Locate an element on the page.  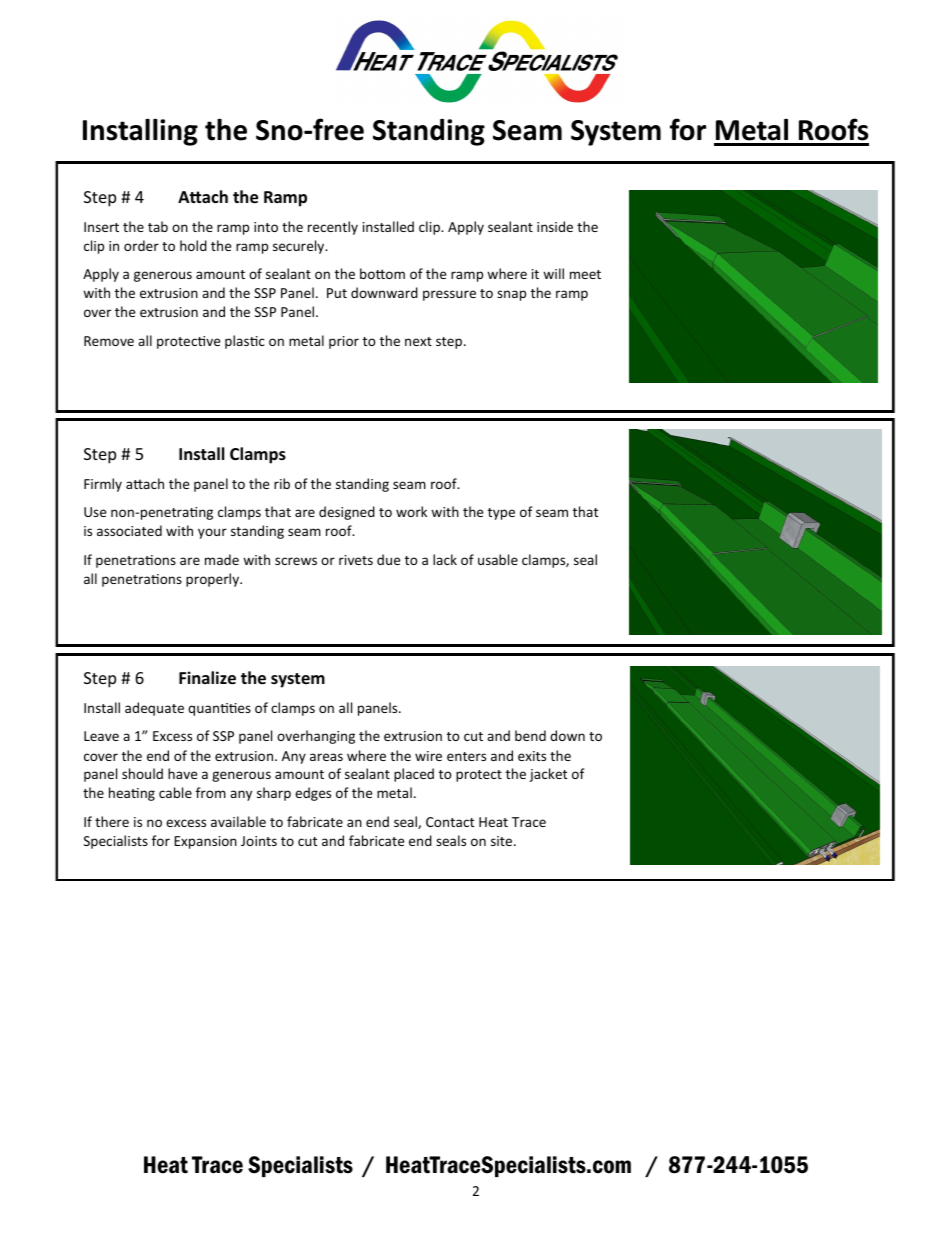
associated is located at coordinates (129, 530).
